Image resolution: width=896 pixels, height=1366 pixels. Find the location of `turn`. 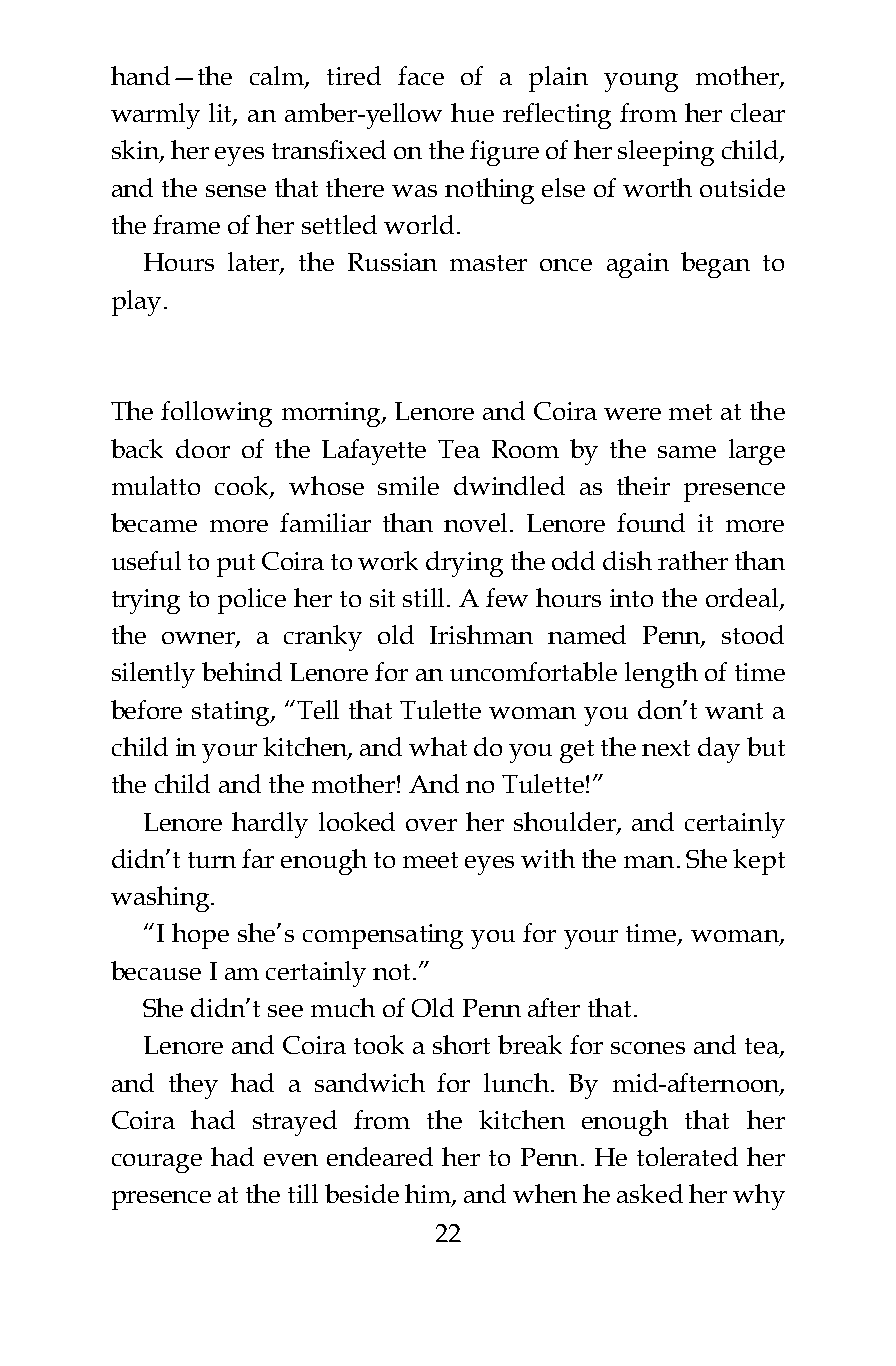

turn is located at coordinates (212, 860).
